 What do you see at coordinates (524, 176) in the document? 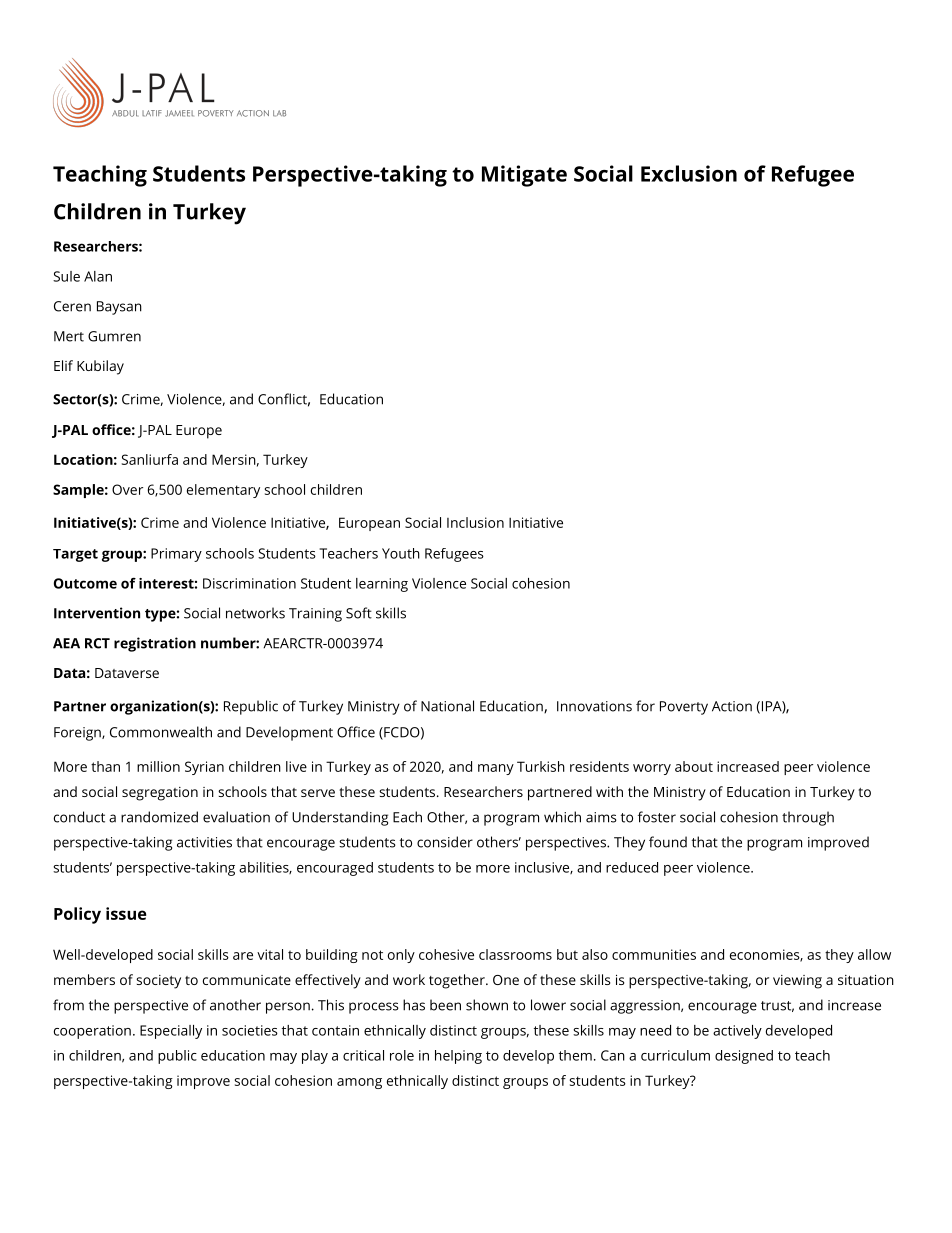
I see `Mitigate` at bounding box center [524, 176].
